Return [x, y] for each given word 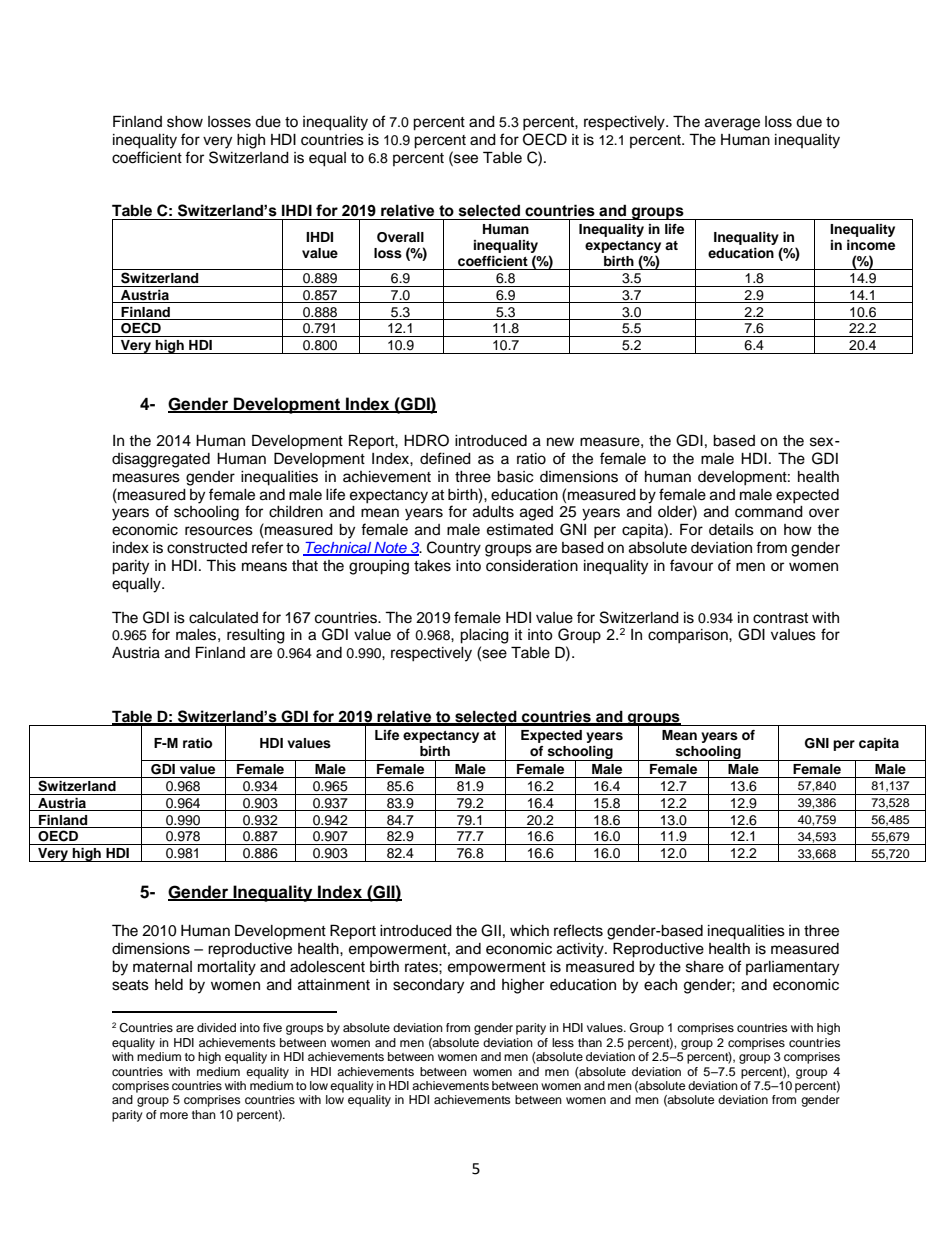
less [563, 1042]
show [185, 122]
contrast [780, 618]
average [732, 124]
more [174, 1115]
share [705, 967]
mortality [227, 968]
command [769, 512]
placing [484, 636]
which [529, 931]
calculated [223, 618]
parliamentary [792, 968]
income [871, 245]
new [560, 442]
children [296, 512]
